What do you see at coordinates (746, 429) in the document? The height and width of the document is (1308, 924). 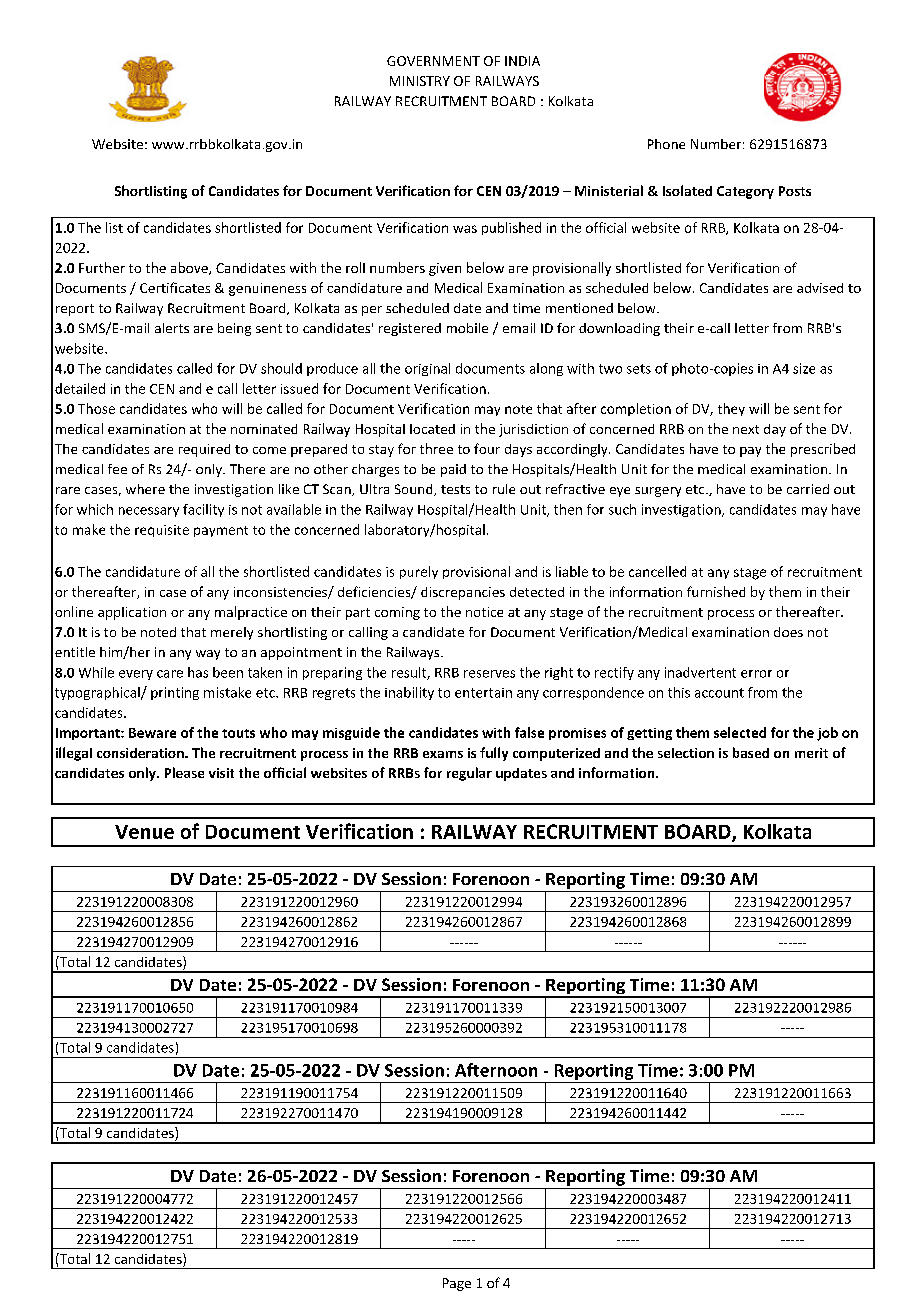 I see `next` at bounding box center [746, 429].
